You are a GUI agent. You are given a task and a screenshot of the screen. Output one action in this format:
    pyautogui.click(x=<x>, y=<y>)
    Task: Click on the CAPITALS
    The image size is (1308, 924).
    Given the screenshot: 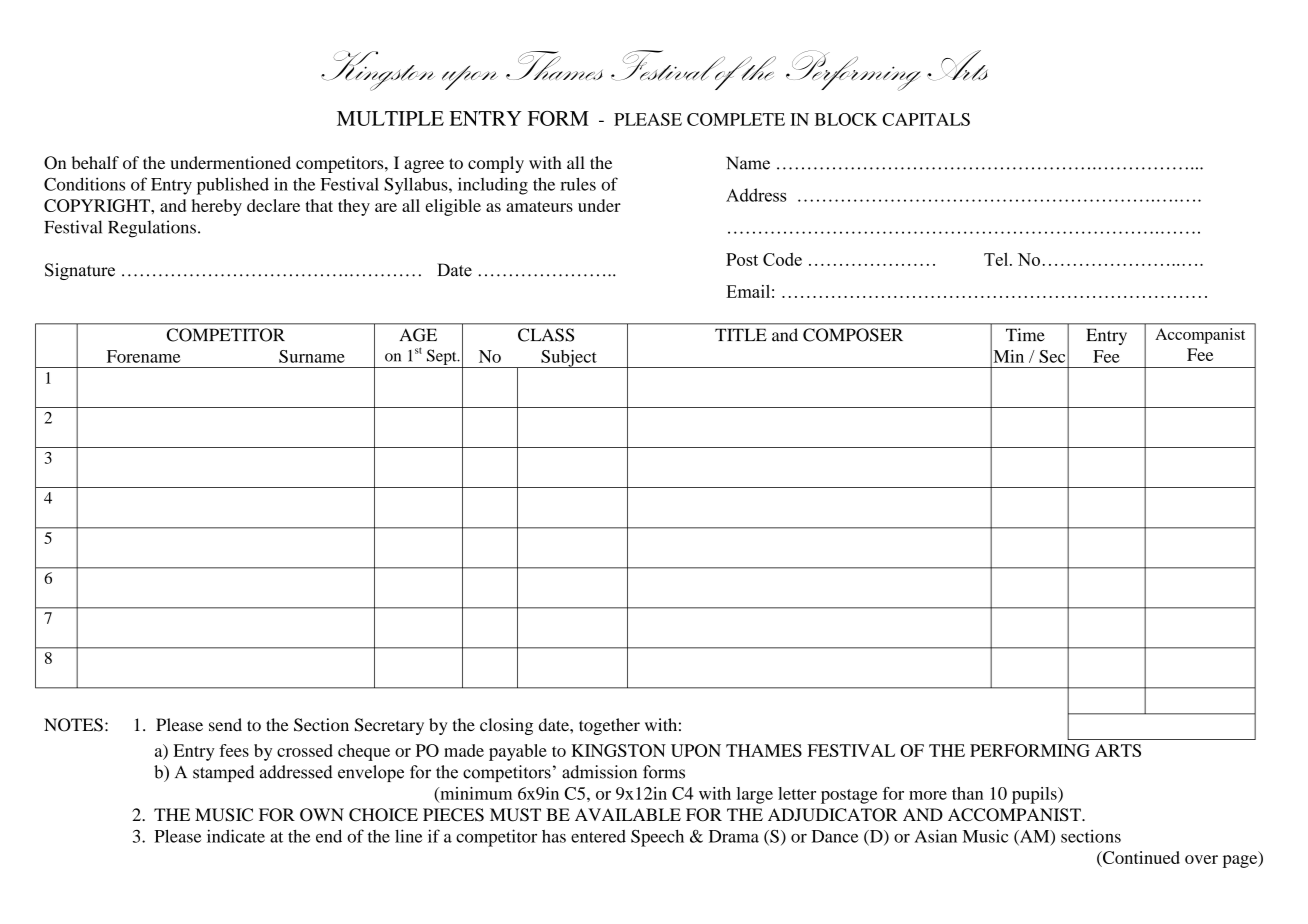 What is the action you would take?
    pyautogui.click(x=926, y=119)
